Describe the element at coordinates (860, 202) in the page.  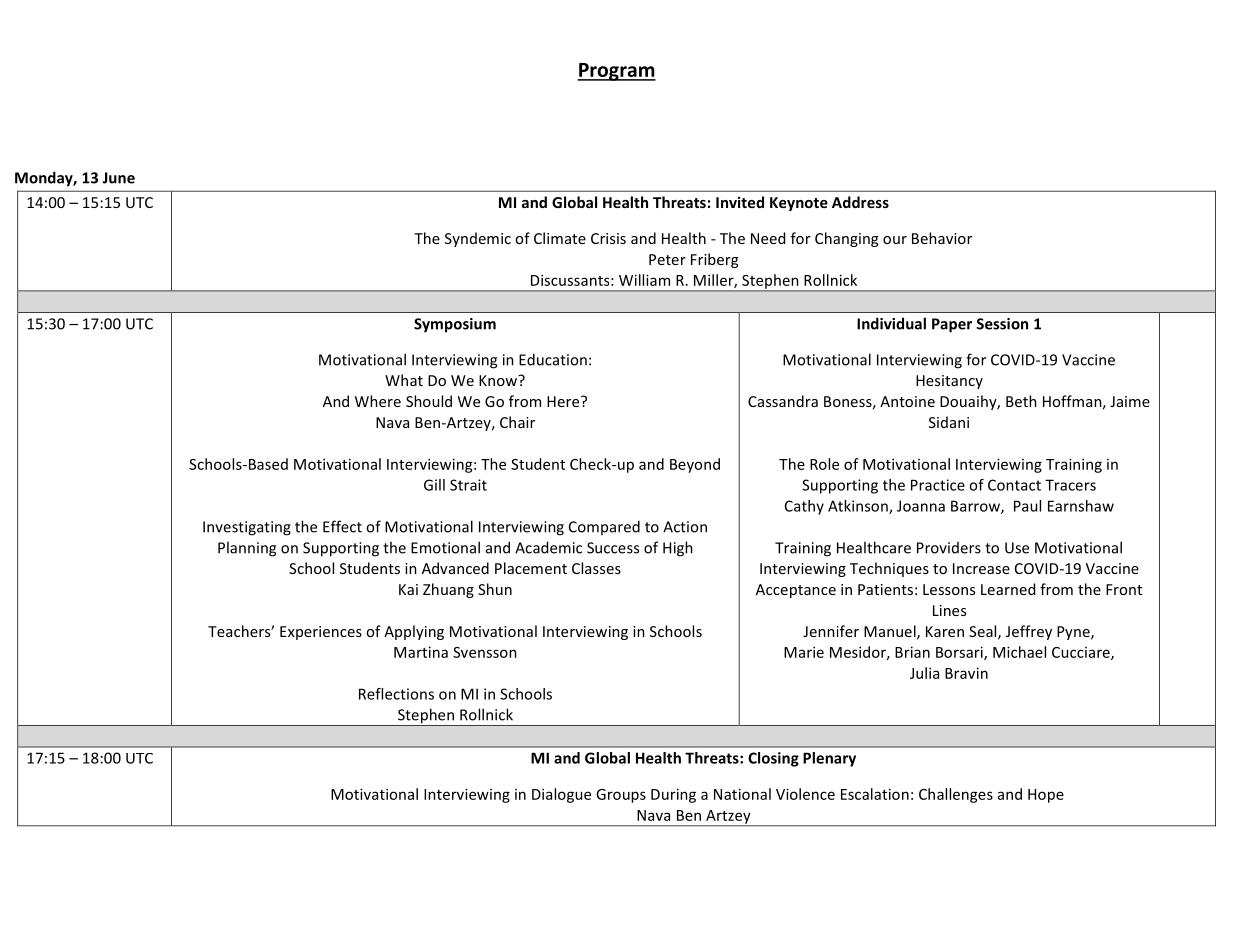
I see `Address` at that location.
